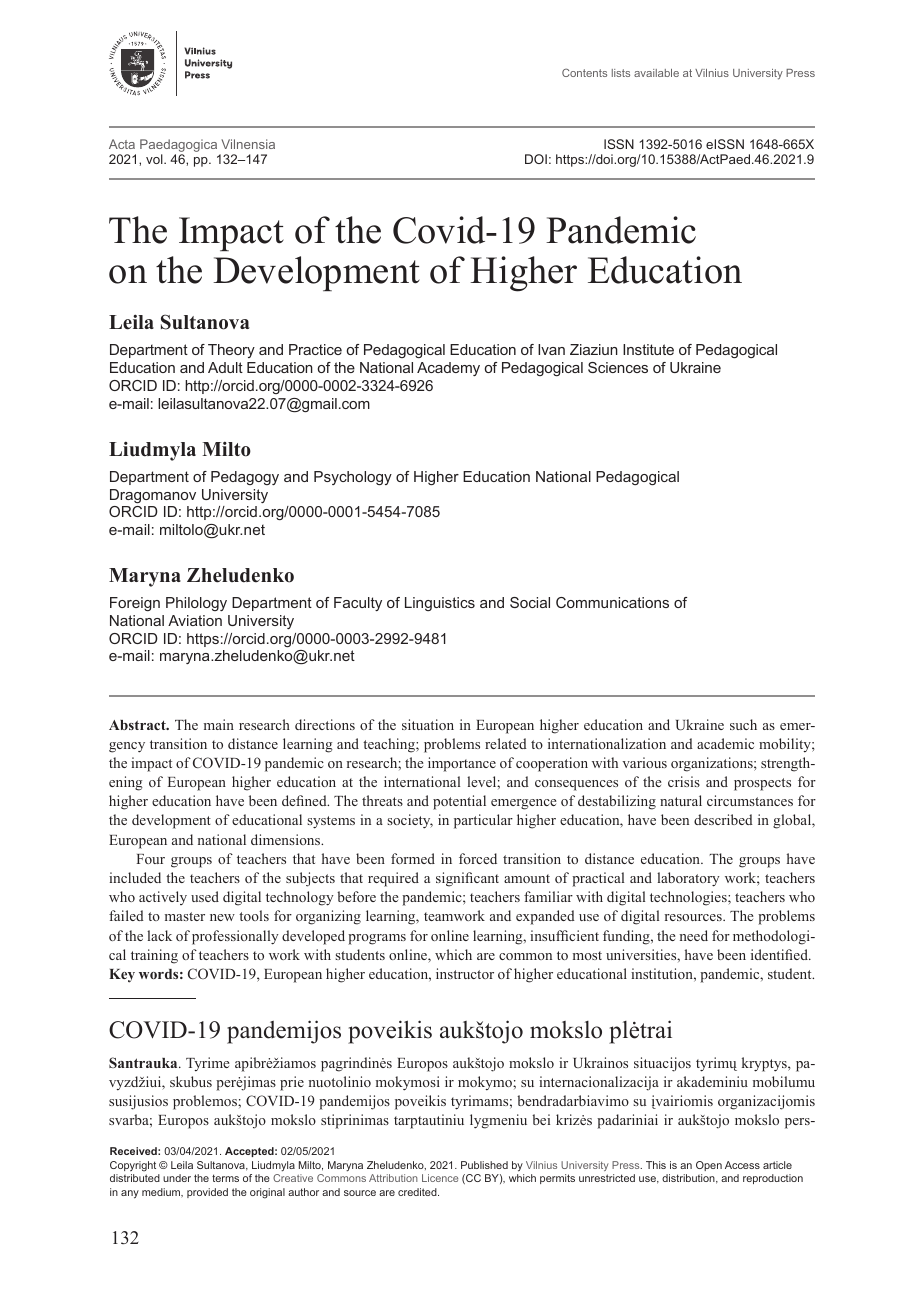 This screenshot has width=924, height=1305. Describe the element at coordinates (177, 1178) in the screenshot. I see `under` at that location.
